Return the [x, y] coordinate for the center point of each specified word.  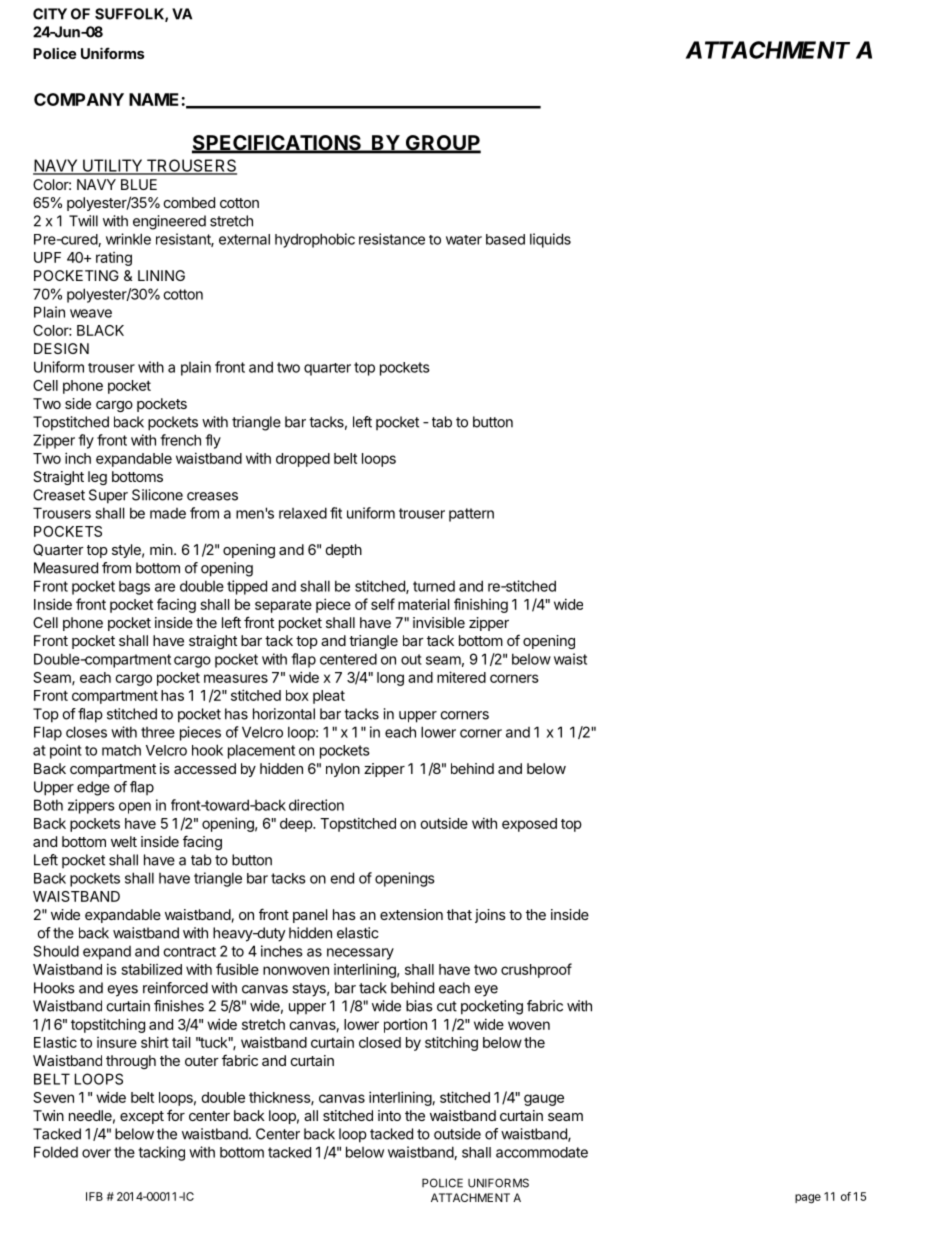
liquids [550, 240]
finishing [481, 605]
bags [134, 588]
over [96, 1153]
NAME [155, 99]
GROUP [442, 144]
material [423, 604]
